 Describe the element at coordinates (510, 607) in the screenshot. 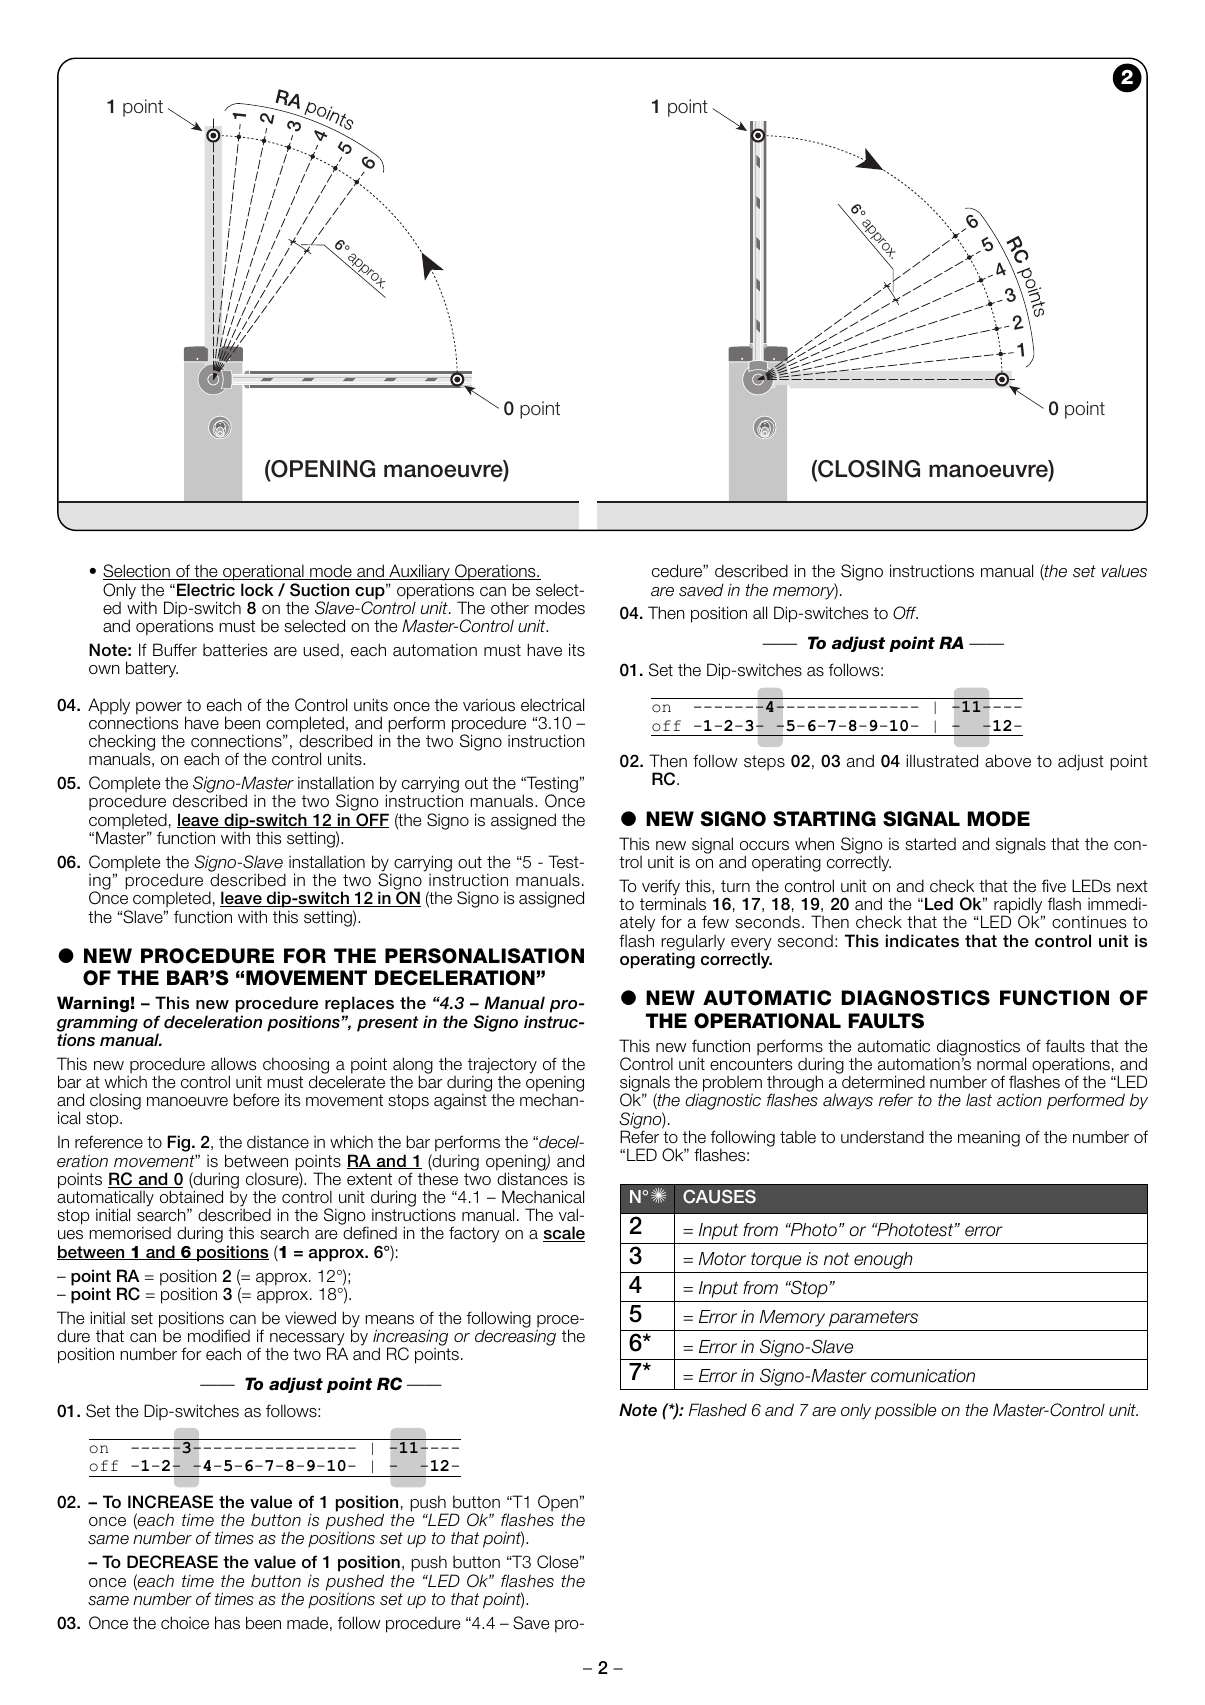

I see `other` at that location.
